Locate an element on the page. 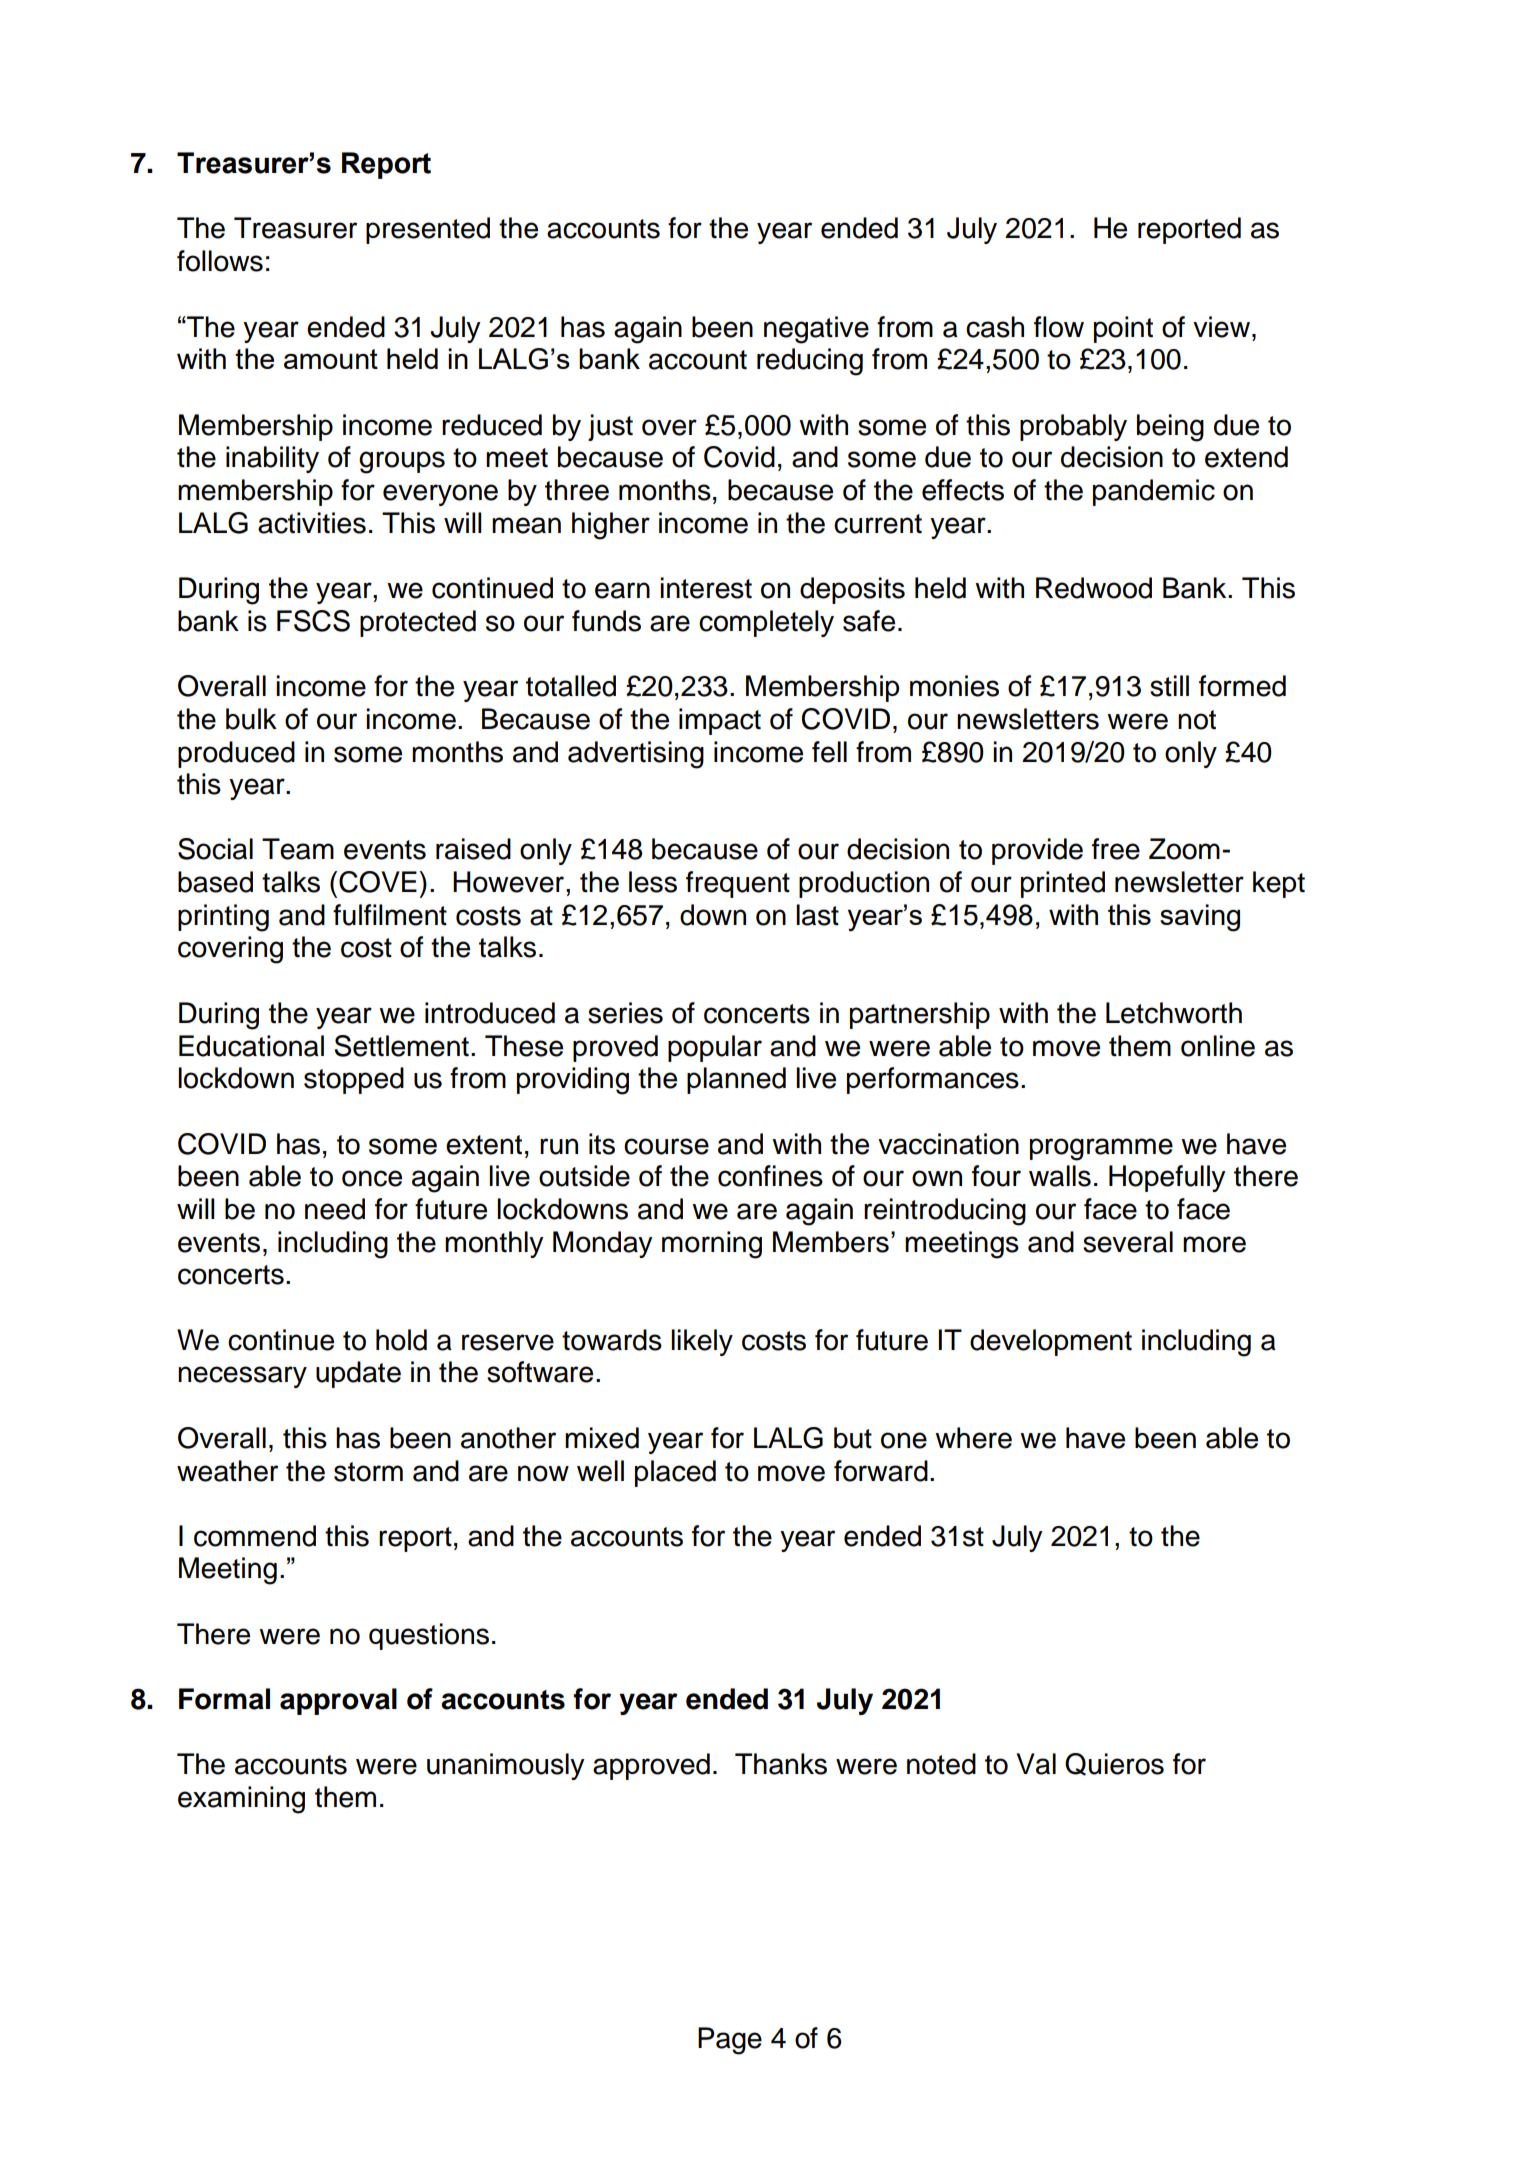 Image resolution: width=1538 pixels, height=2175 pixels. point is located at coordinates (1123, 329).
